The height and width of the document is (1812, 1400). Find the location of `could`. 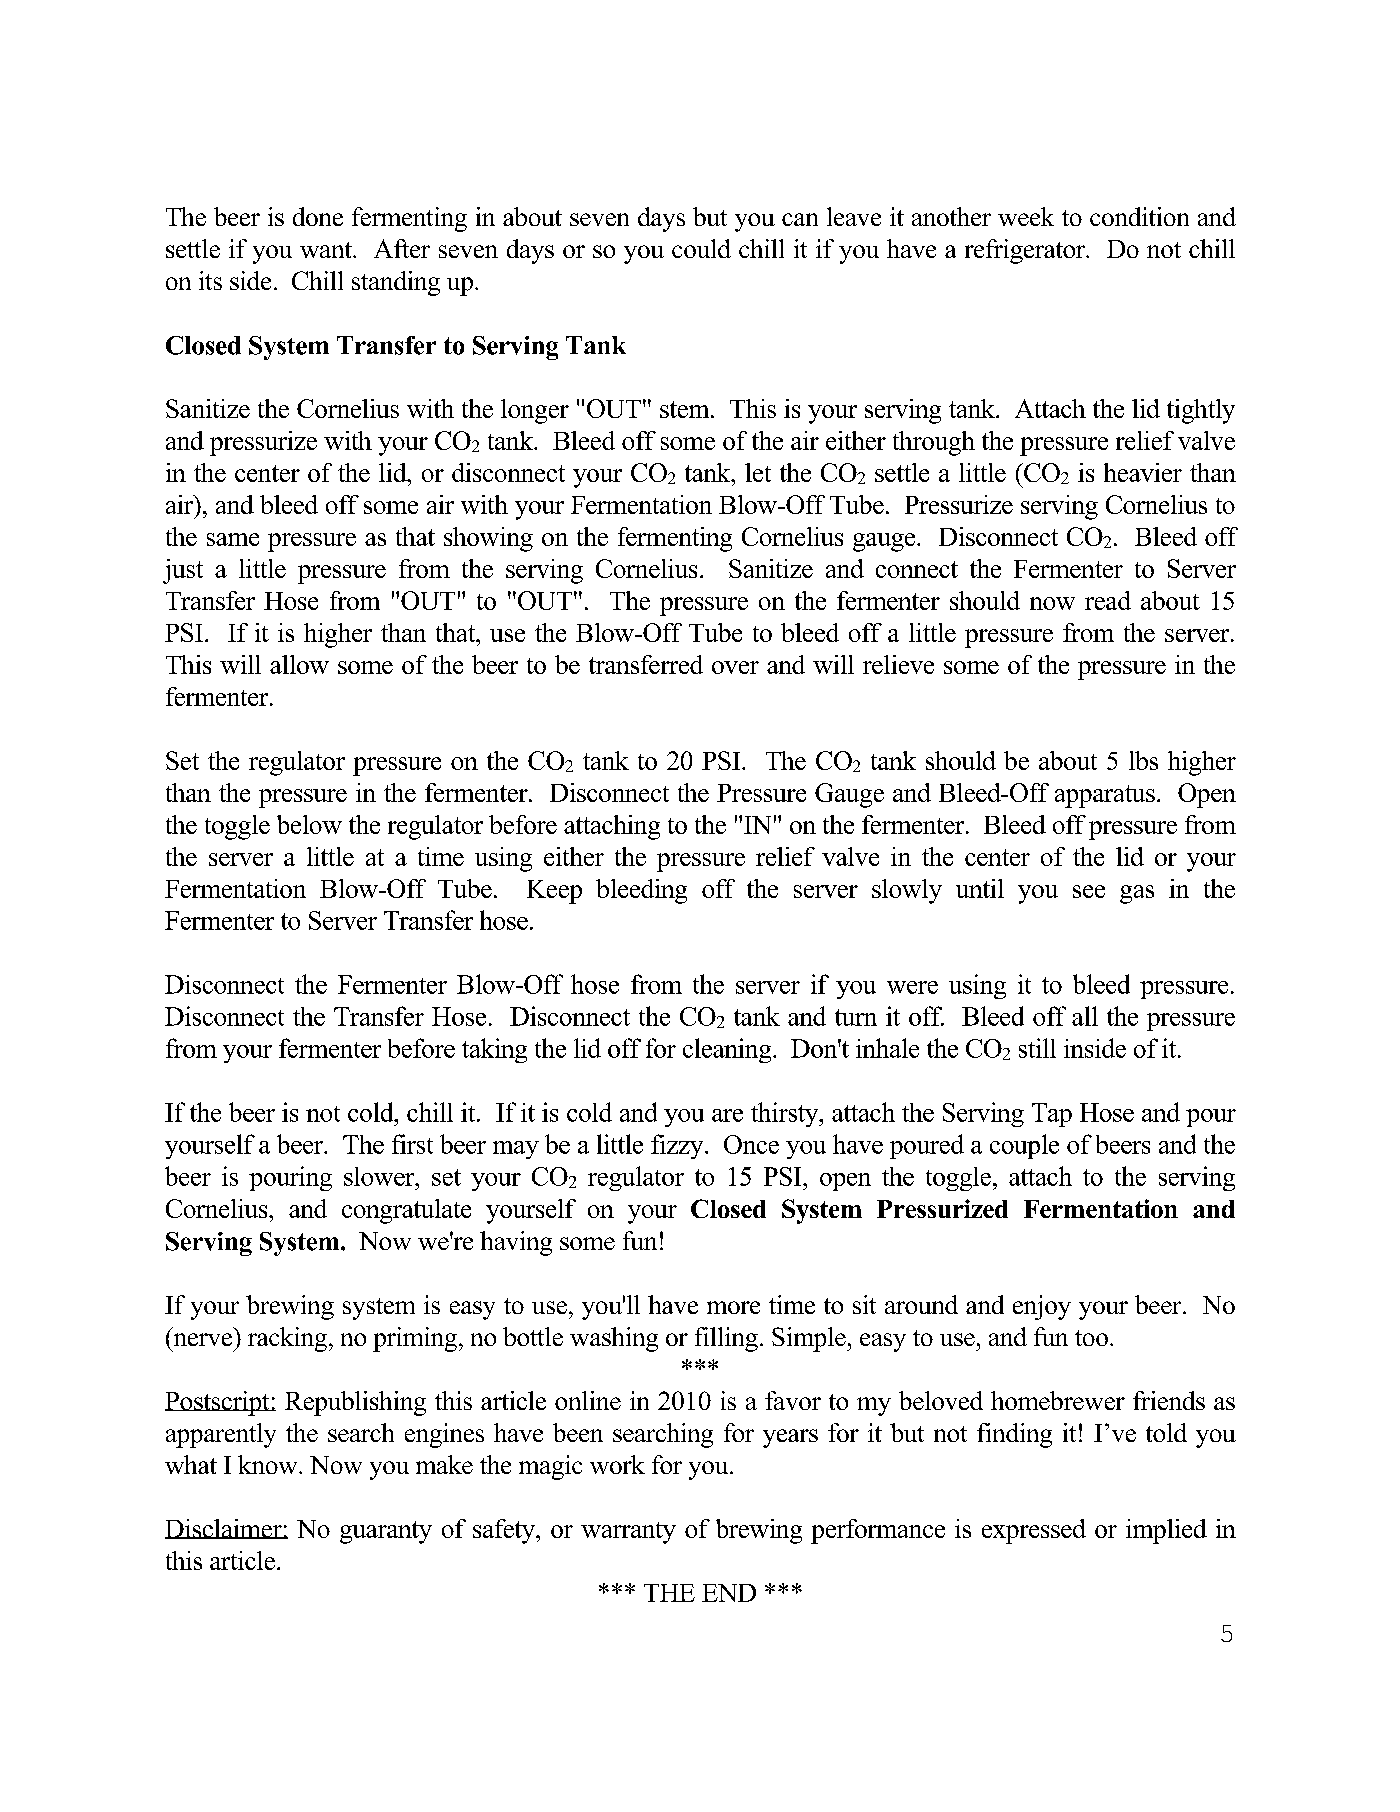

could is located at coordinates (701, 248).
